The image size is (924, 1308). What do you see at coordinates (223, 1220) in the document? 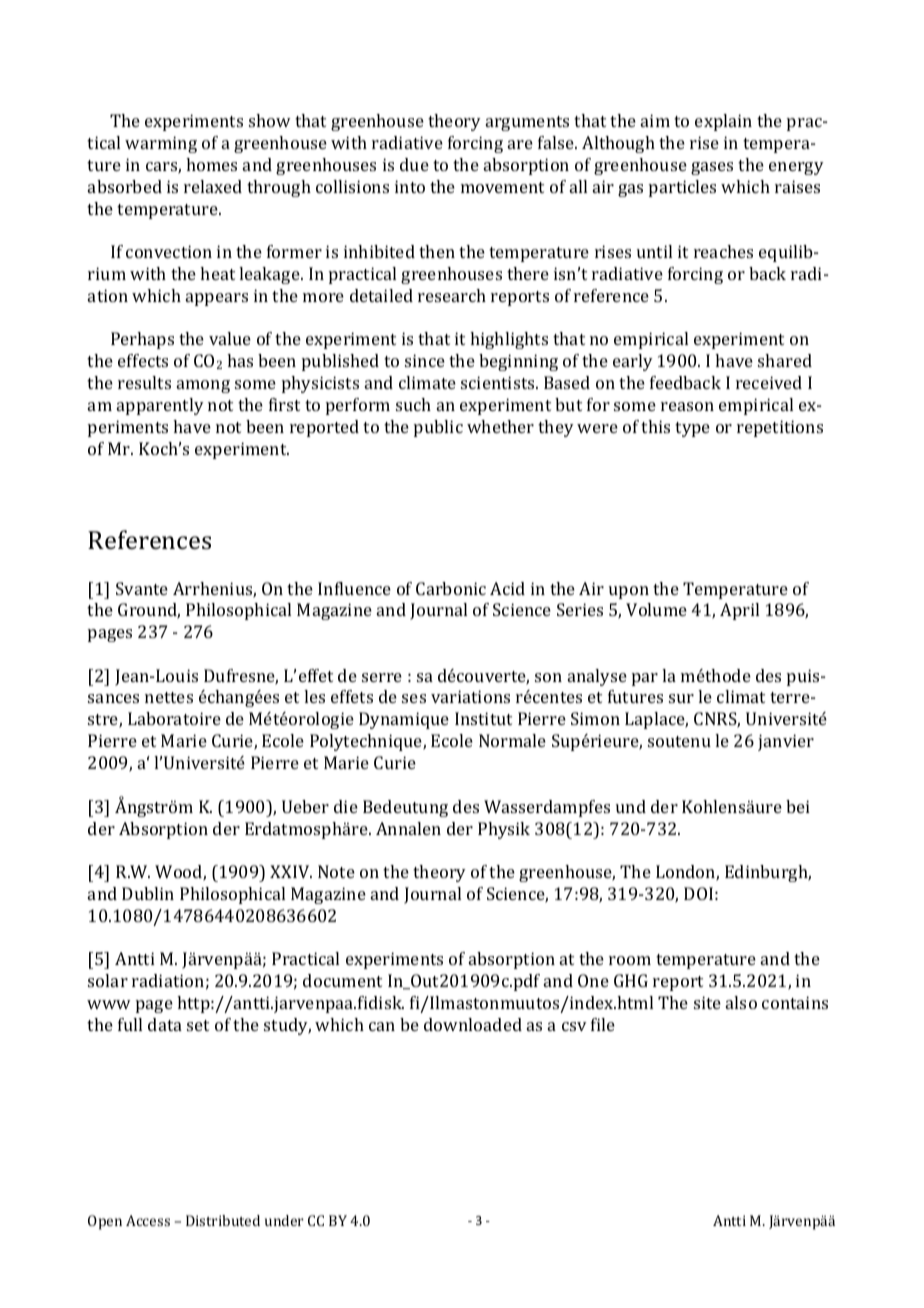
I see `Distributed` at bounding box center [223, 1220].
